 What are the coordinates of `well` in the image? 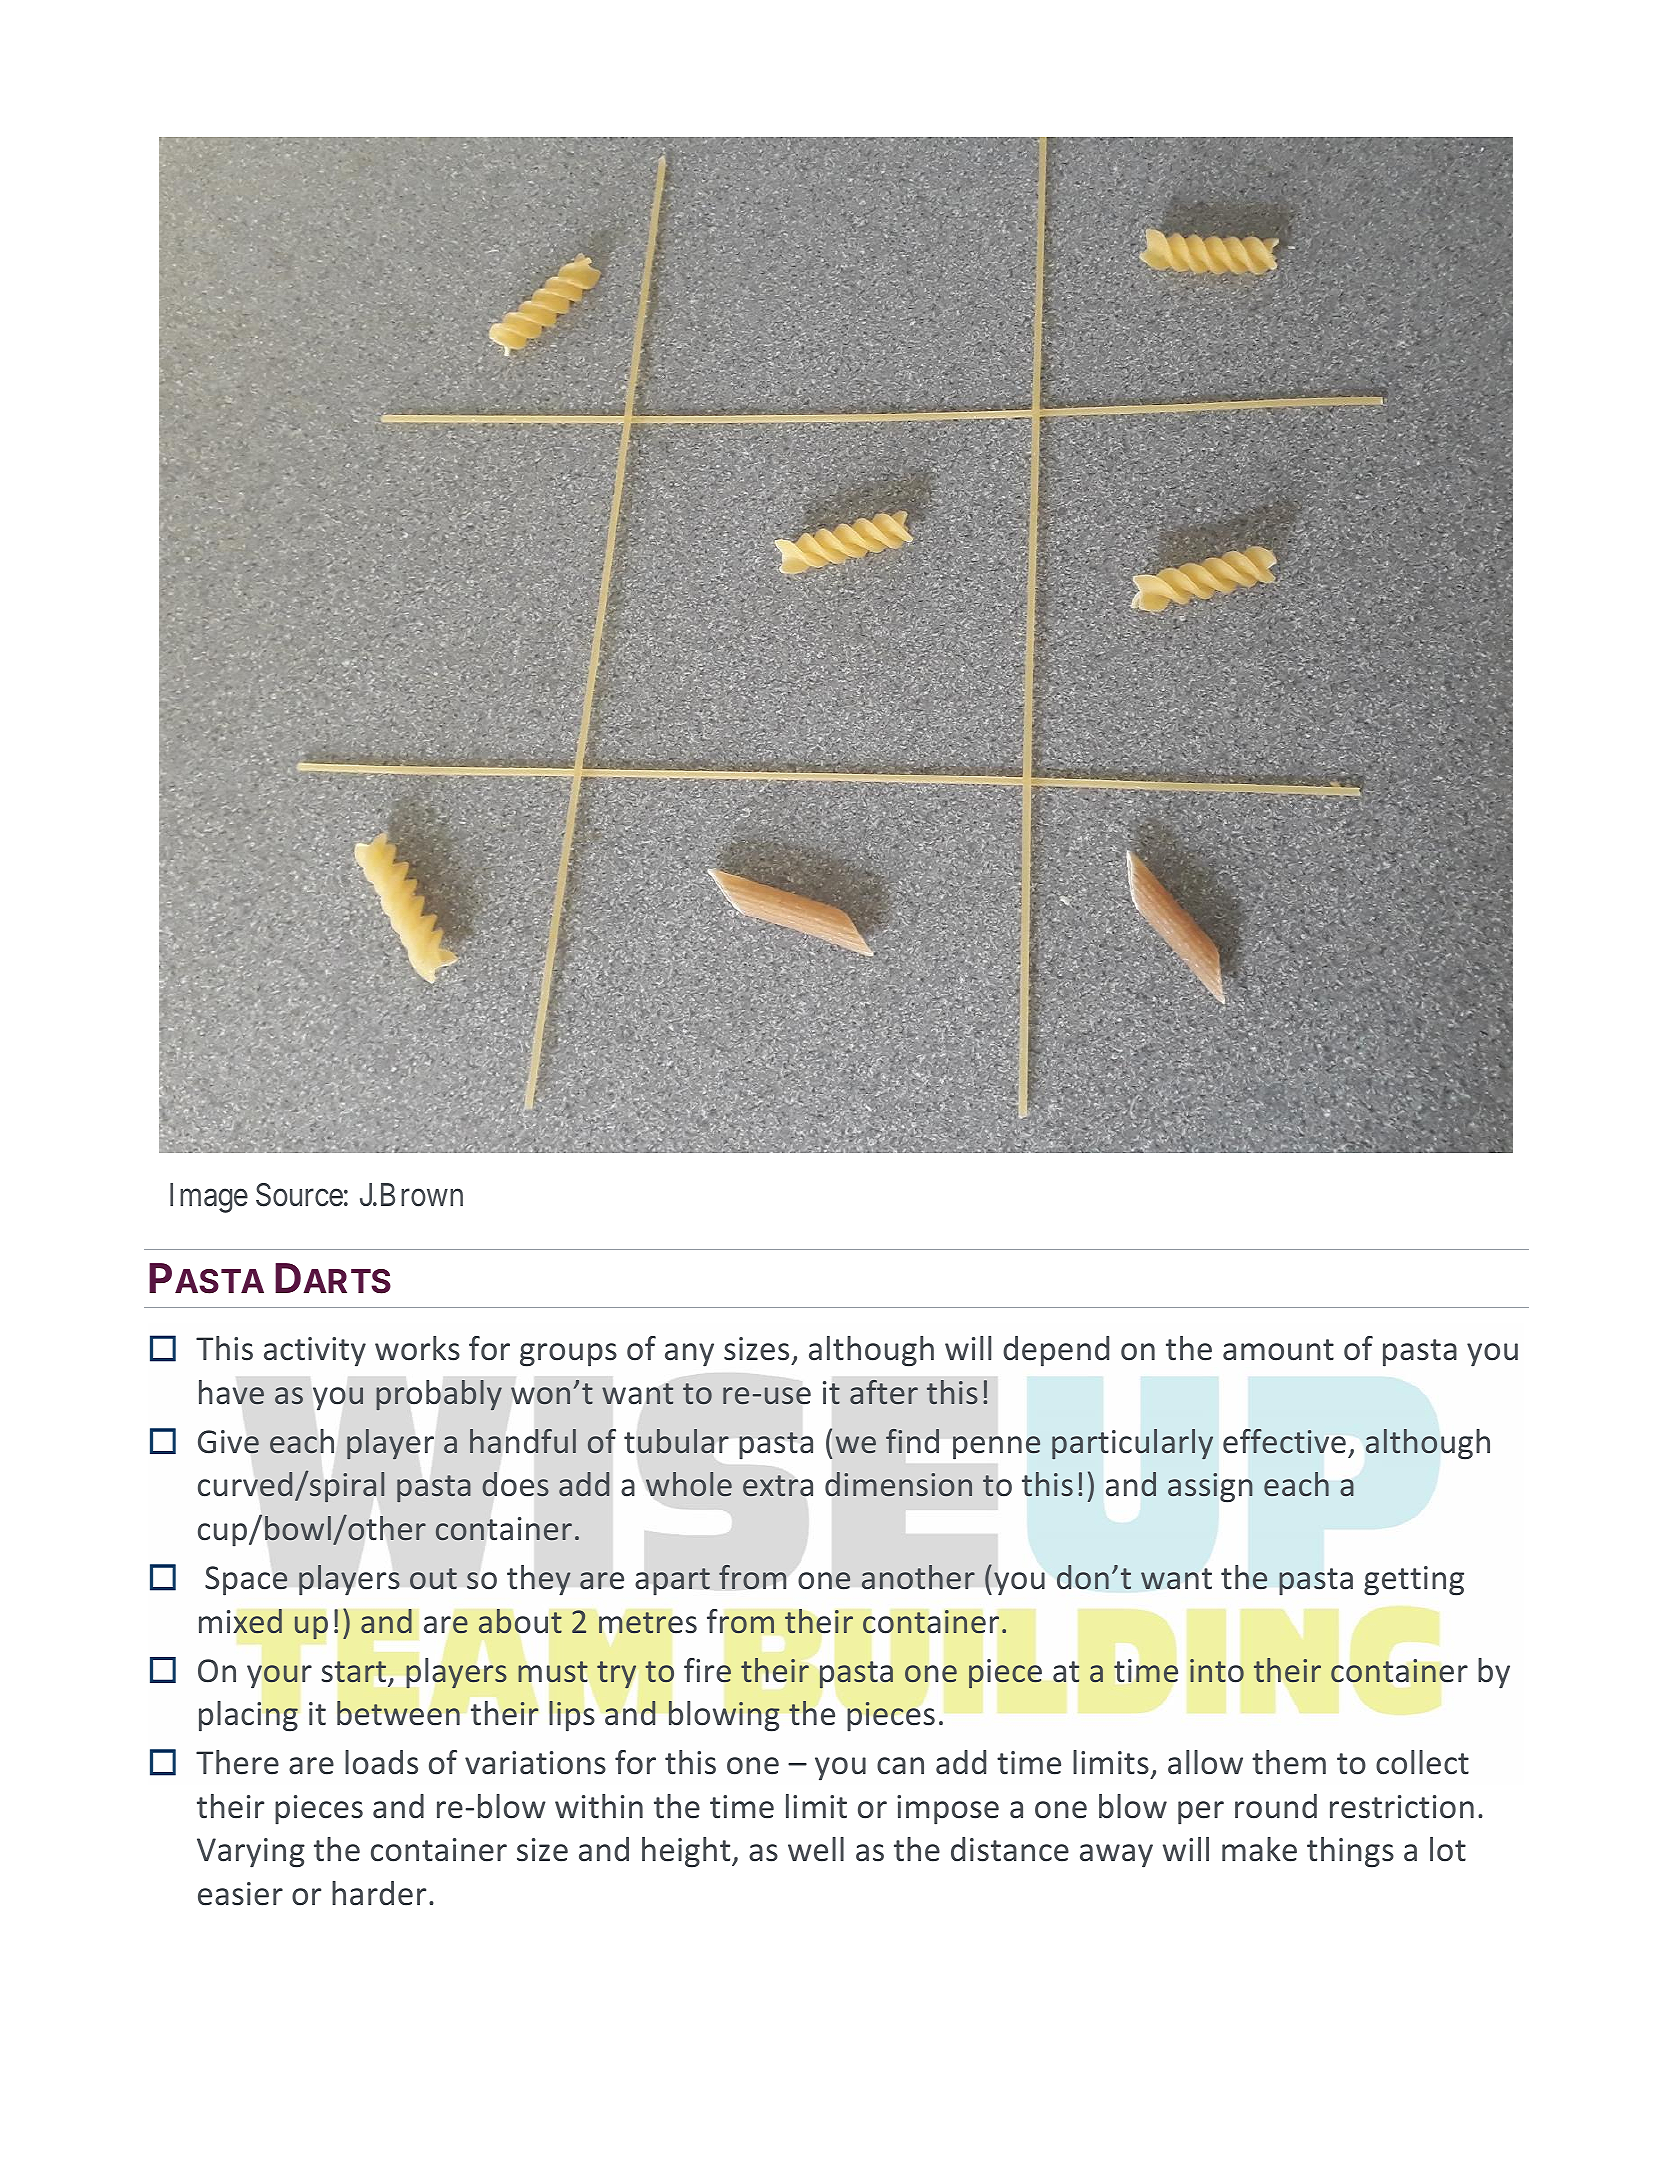 It's located at (816, 1849).
